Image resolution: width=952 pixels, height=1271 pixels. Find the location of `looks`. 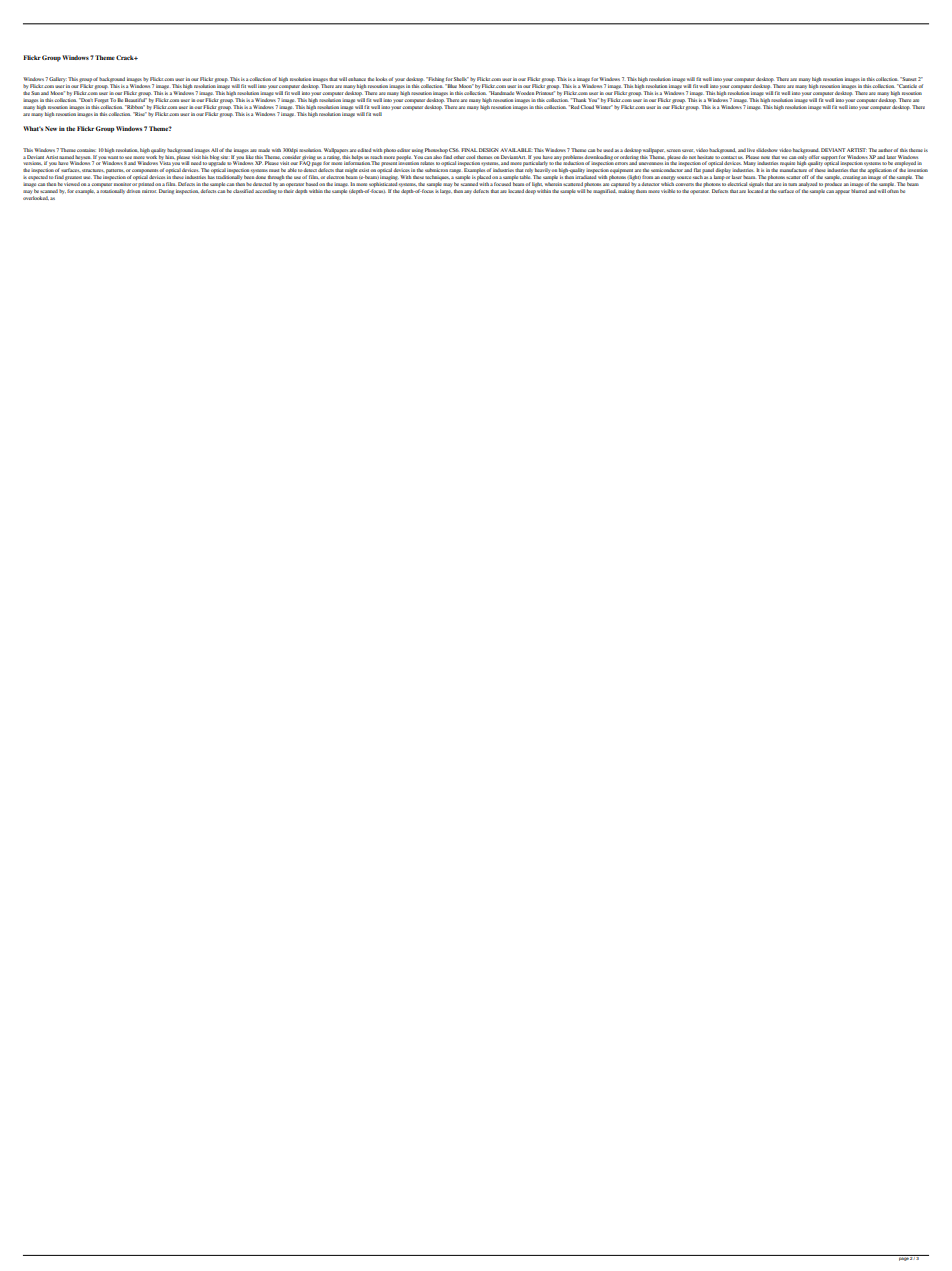

looks is located at coordinates (382, 79).
